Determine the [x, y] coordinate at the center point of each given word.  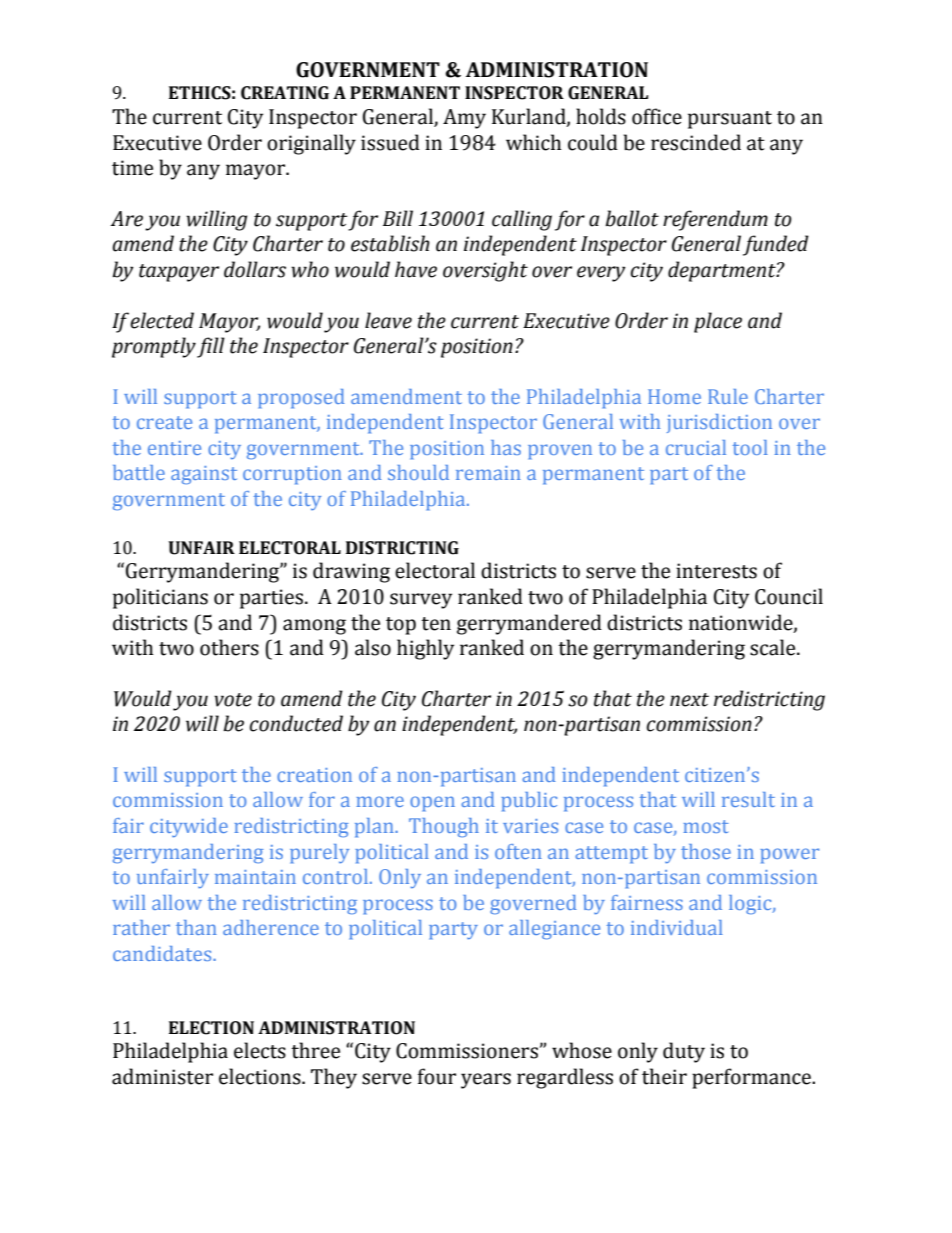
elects [260, 1050]
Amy [464, 119]
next [689, 700]
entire [174, 448]
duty [684, 1052]
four [437, 1076]
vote [233, 700]
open [432, 804]
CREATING [285, 93]
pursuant [730, 120]
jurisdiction [719, 423]
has [506, 447]
